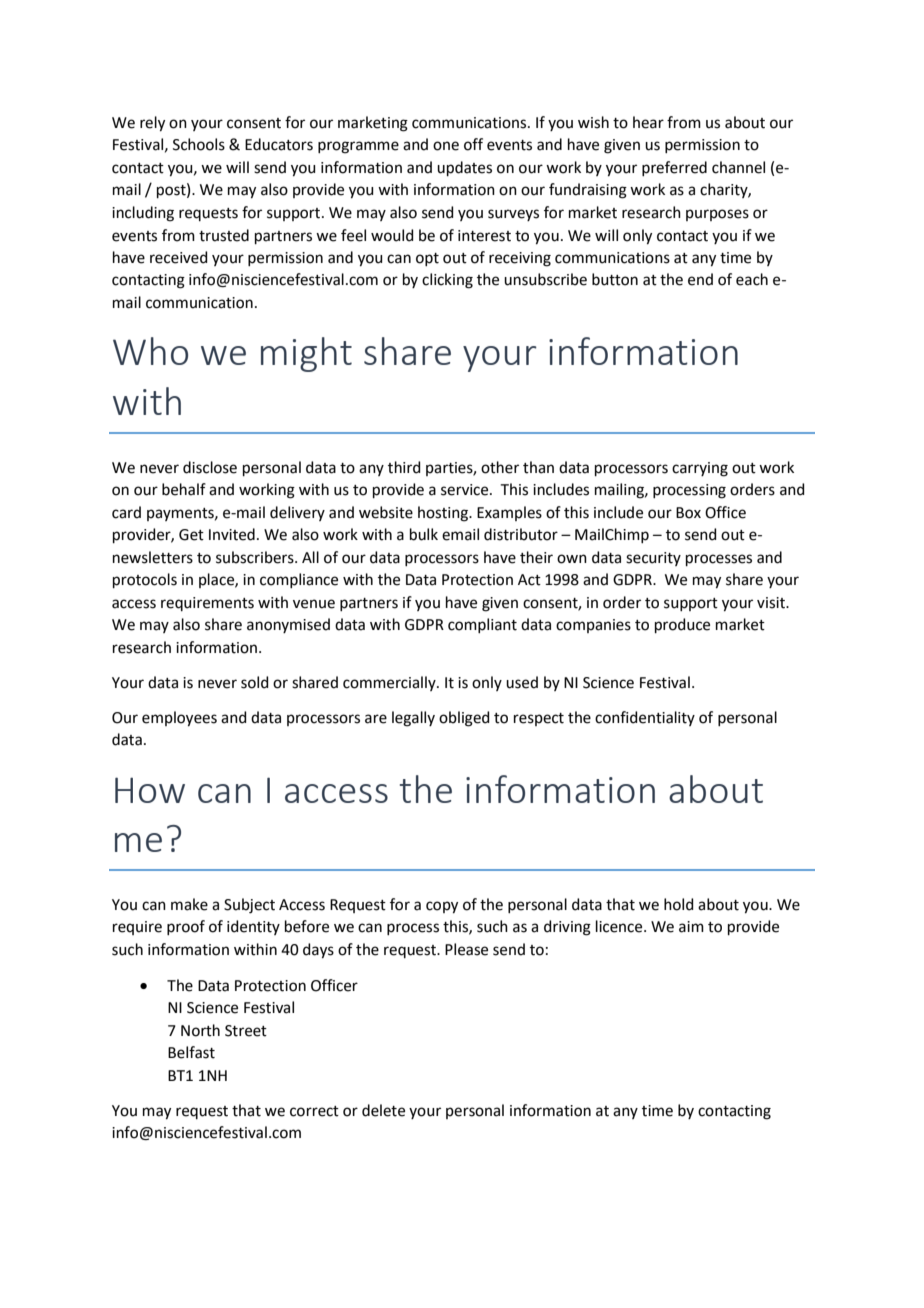 The image size is (924, 1308). What do you see at coordinates (150, 790) in the screenshot?
I see `How` at bounding box center [150, 790].
